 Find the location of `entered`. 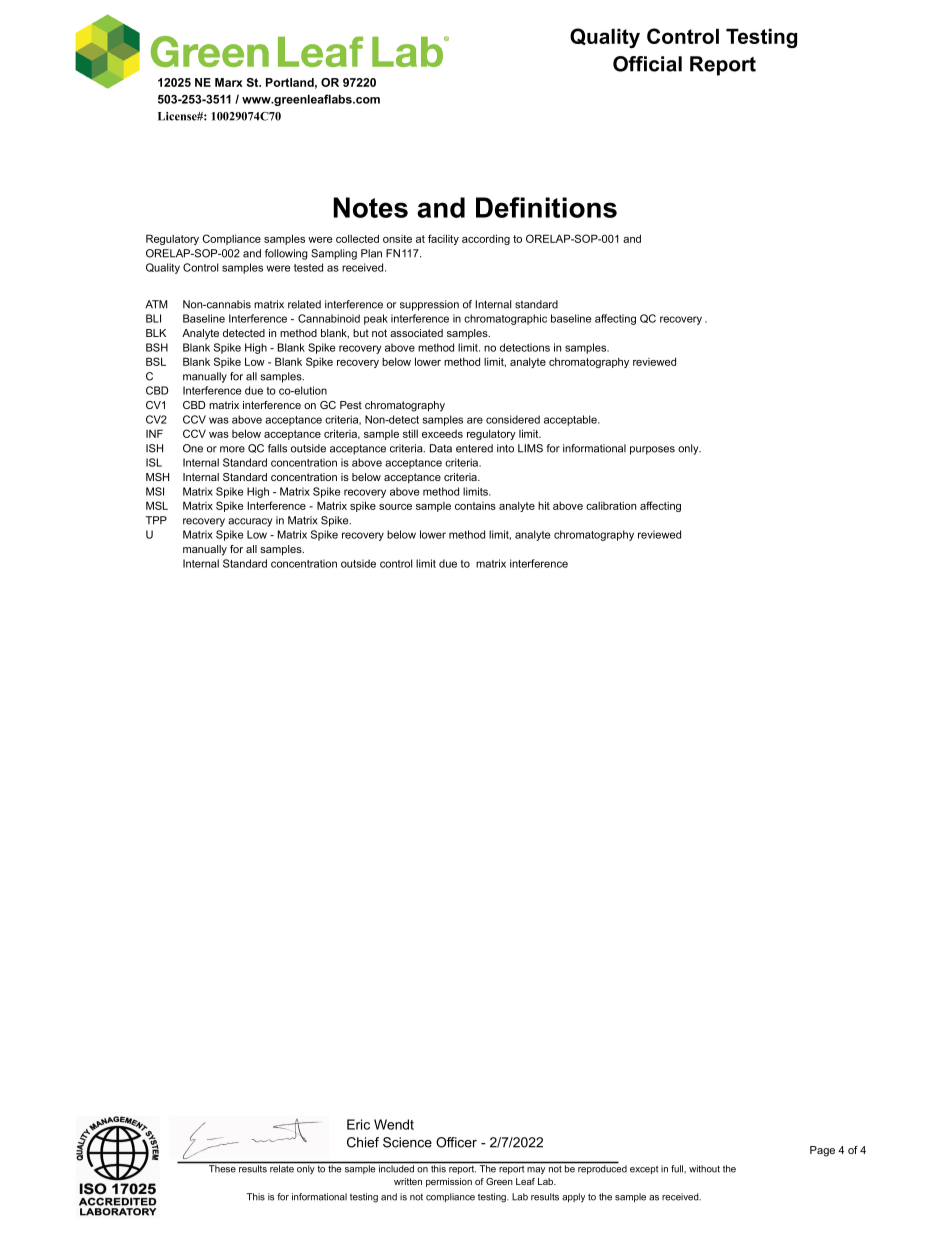

entered is located at coordinates (474, 448).
